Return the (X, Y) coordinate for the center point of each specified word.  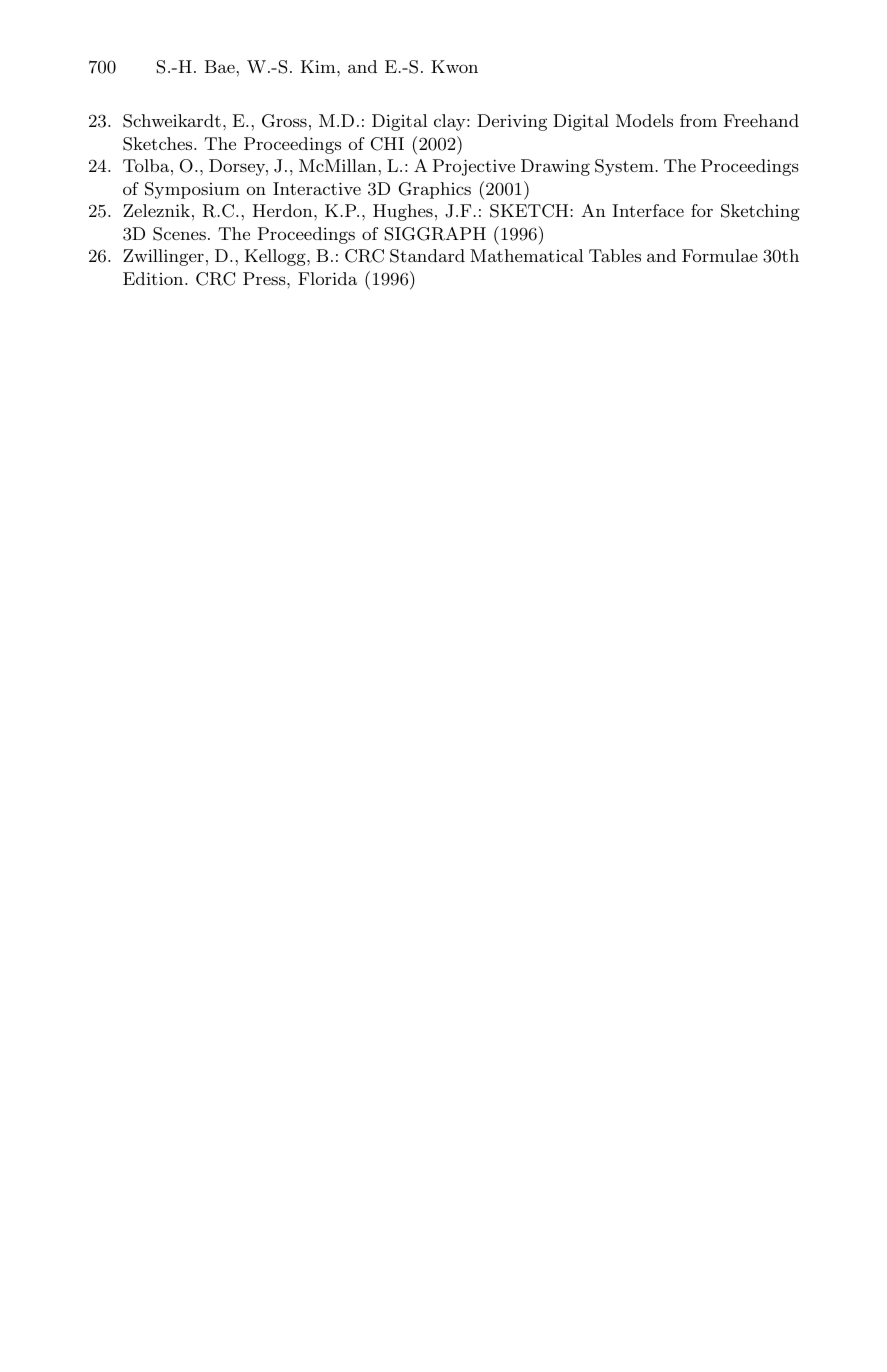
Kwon (454, 66)
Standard (427, 256)
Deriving (512, 122)
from (698, 120)
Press (265, 278)
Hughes (403, 212)
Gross (284, 121)
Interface (648, 210)
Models (644, 120)
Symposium (192, 190)
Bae (220, 66)
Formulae (720, 255)
